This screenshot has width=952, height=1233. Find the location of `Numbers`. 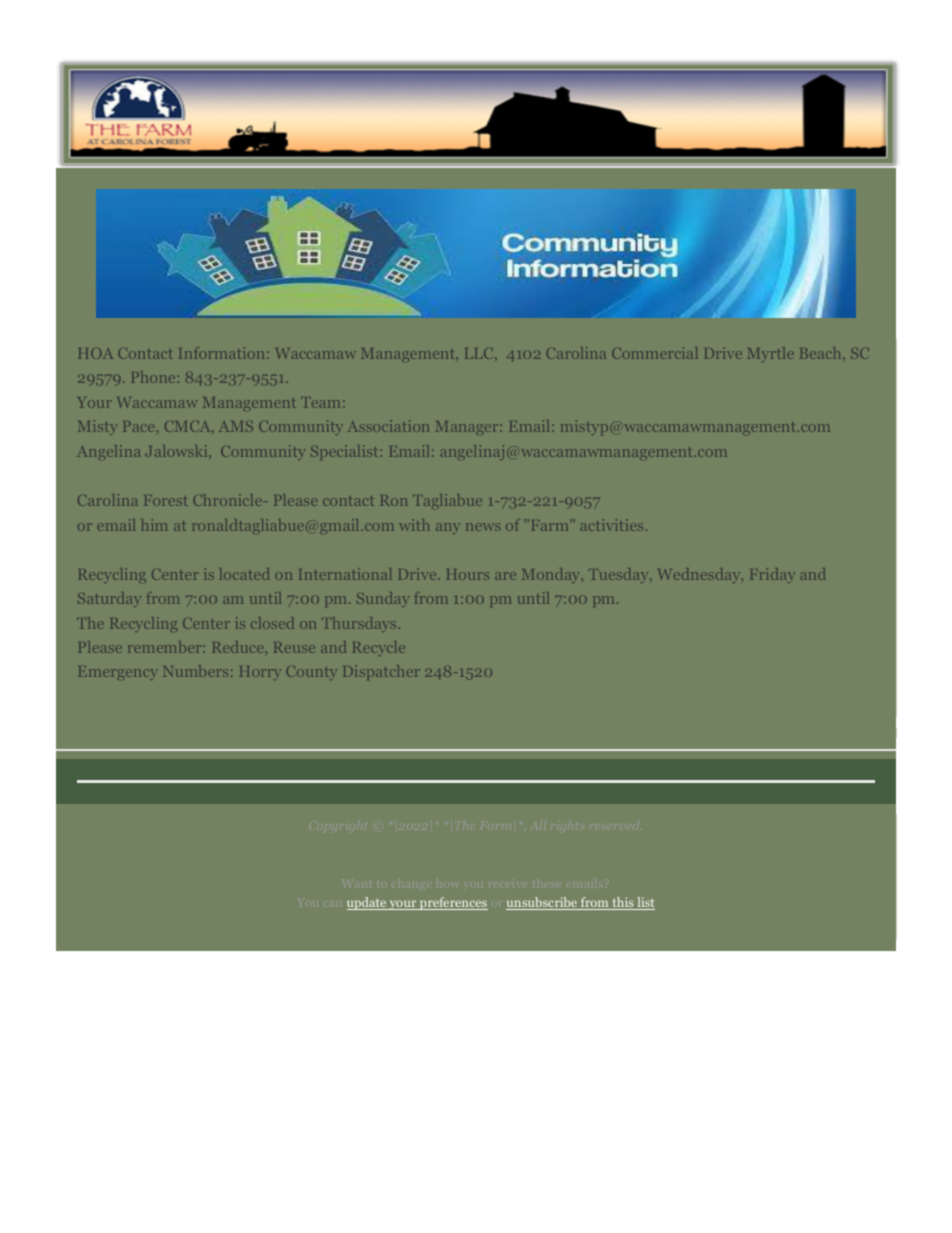

Numbers is located at coordinates (195, 671).
